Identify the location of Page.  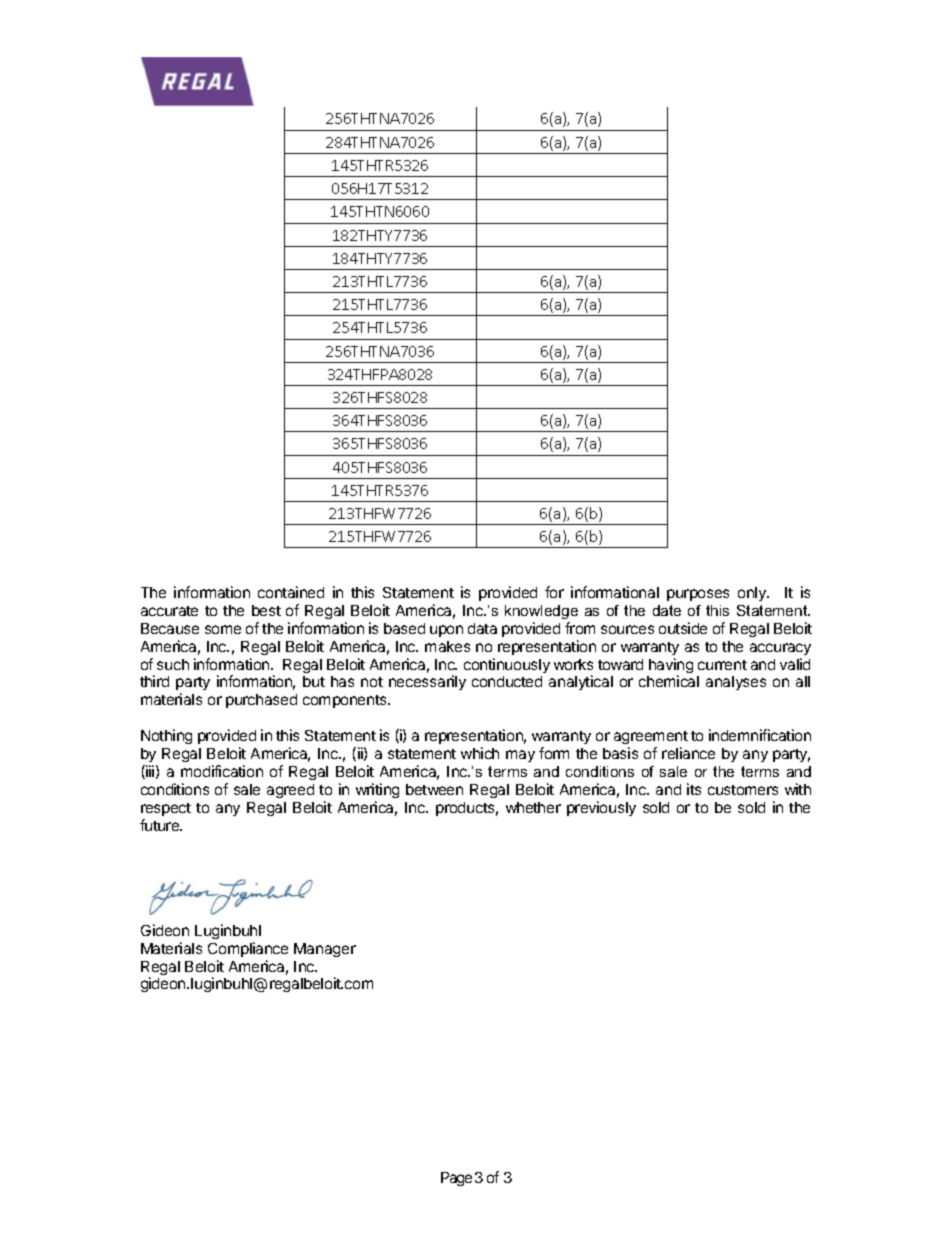
(456, 1179).
